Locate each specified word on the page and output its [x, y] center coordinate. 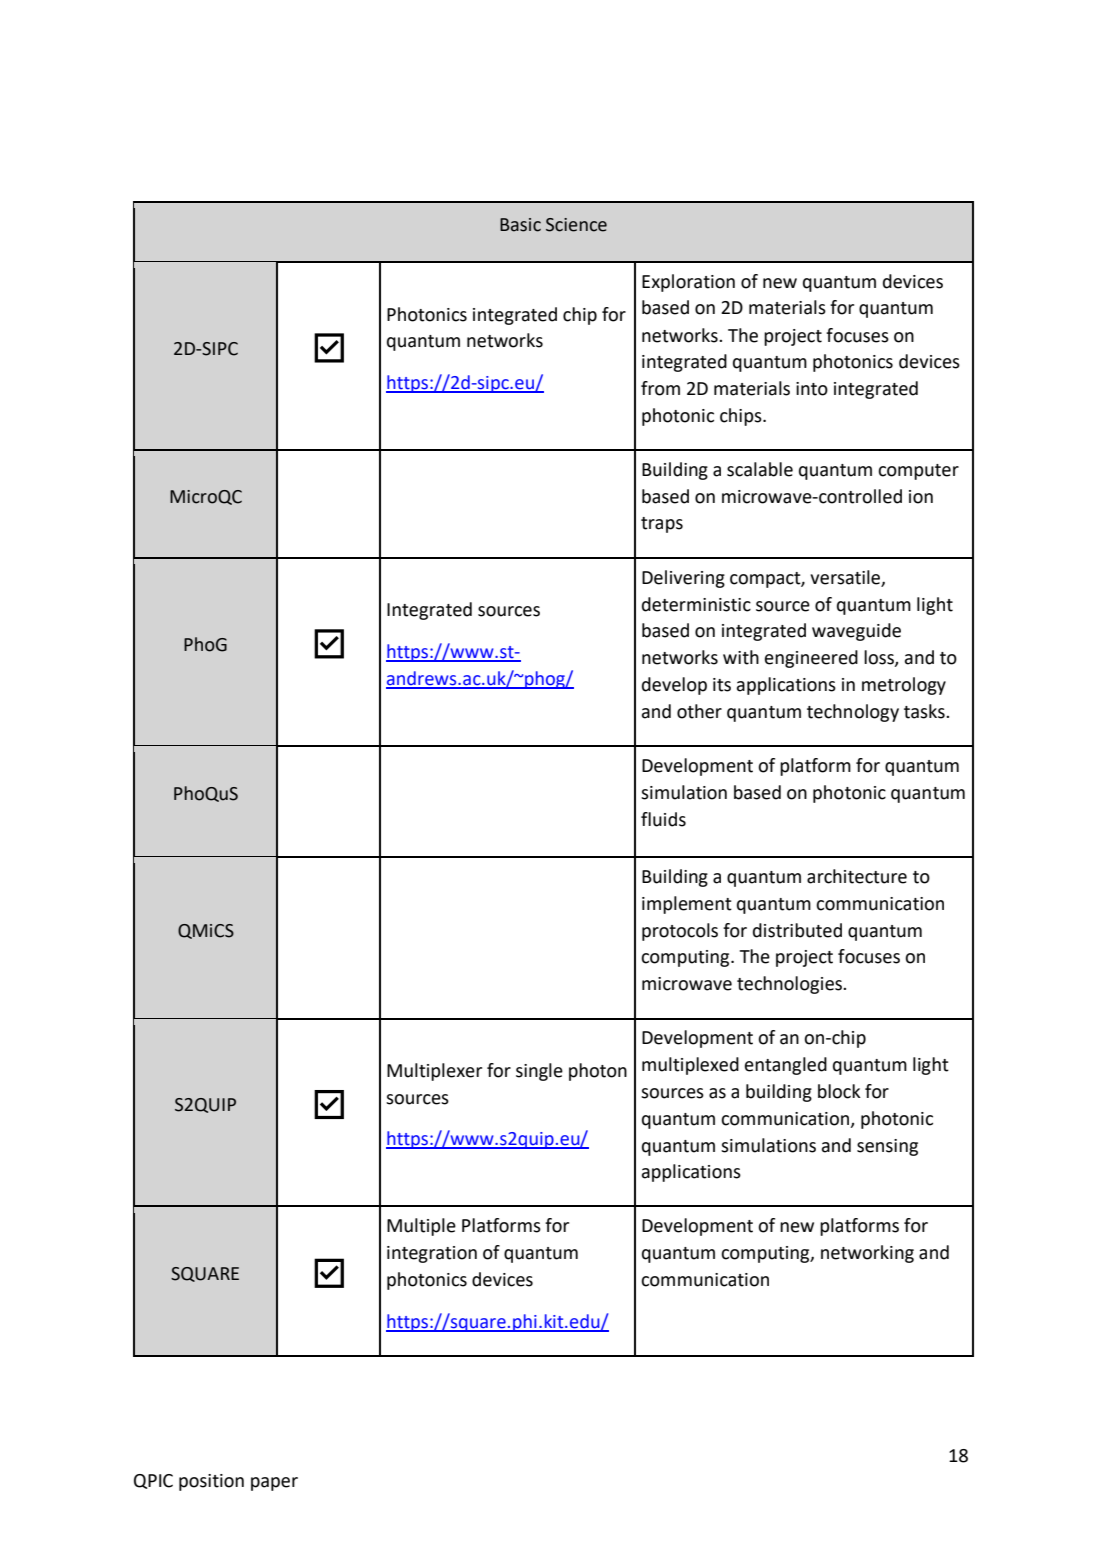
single [539, 1072]
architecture [857, 876]
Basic [520, 225]
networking [867, 1254]
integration [432, 1254]
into [812, 389]
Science [576, 225]
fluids [663, 819]
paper [274, 1484]
